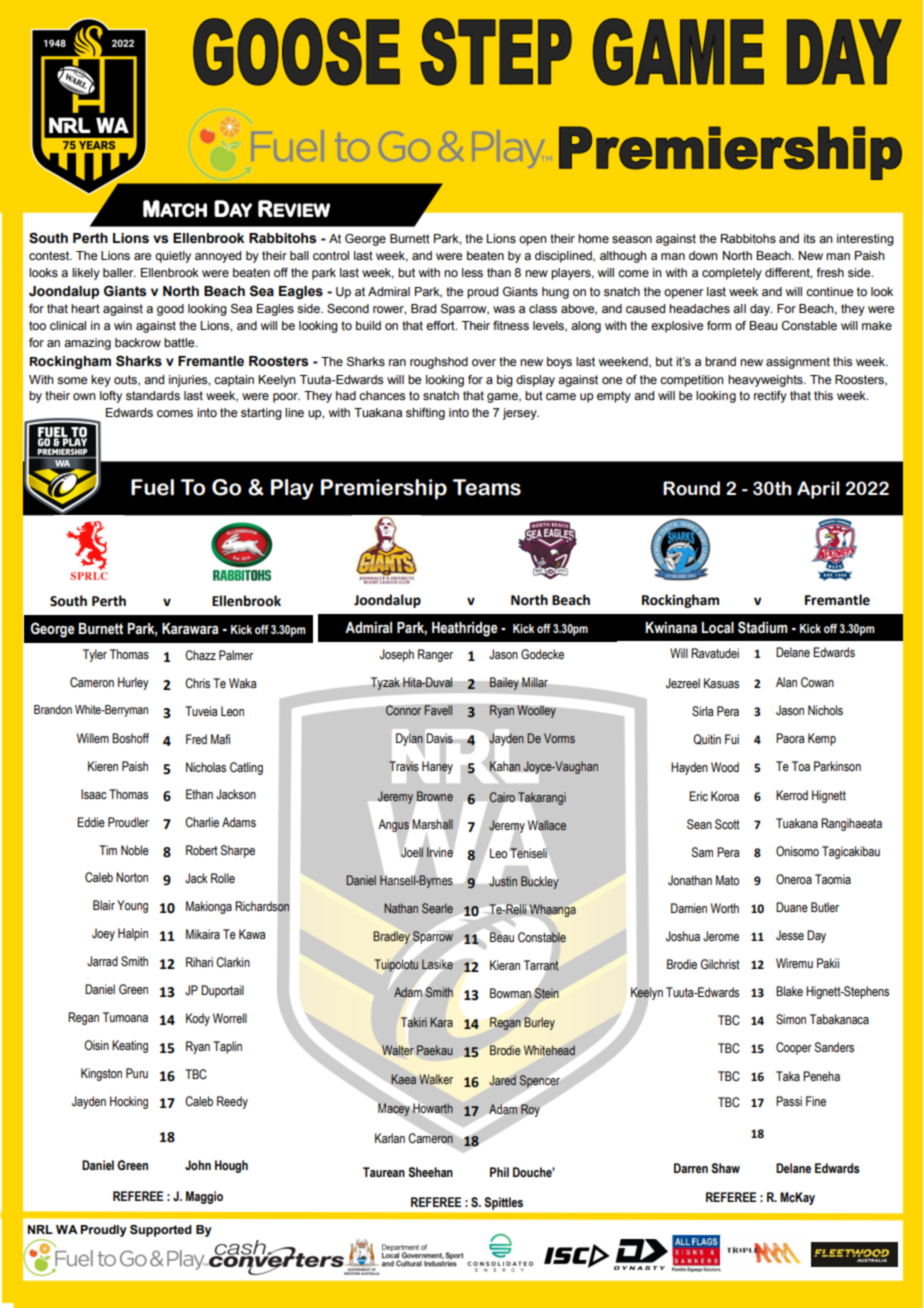 The height and width of the document is (1308, 924). What do you see at coordinates (472, 272) in the document?
I see `less` at bounding box center [472, 272].
